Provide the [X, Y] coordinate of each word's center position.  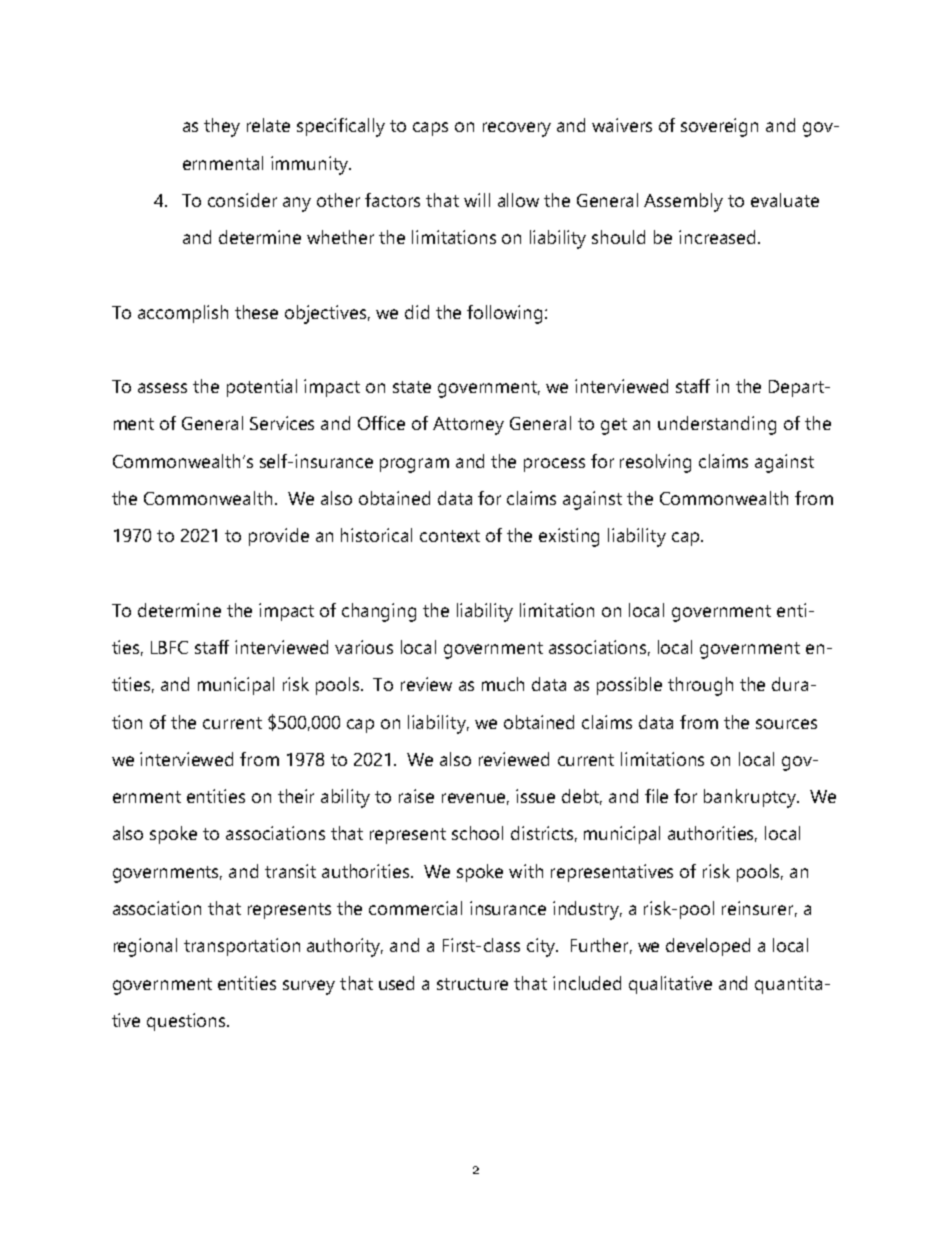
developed [708, 947]
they [222, 127]
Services [282, 423]
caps [430, 129]
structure [472, 984]
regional [145, 947]
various [364, 647]
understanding [717, 425]
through [700, 686]
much [503, 684]
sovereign [719, 127]
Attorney [468, 426]
